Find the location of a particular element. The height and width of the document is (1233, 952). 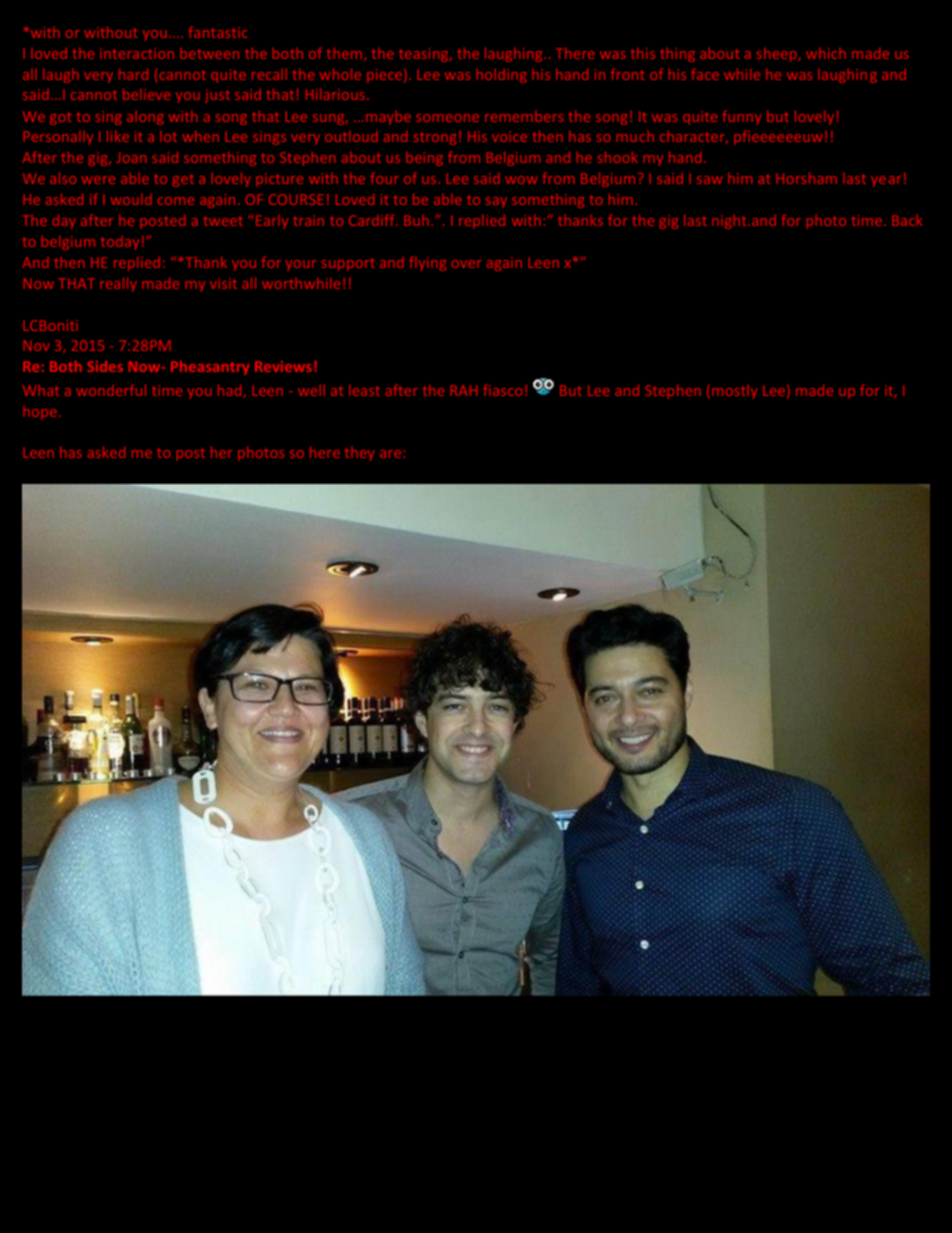

them is located at coordinates (346, 54).
